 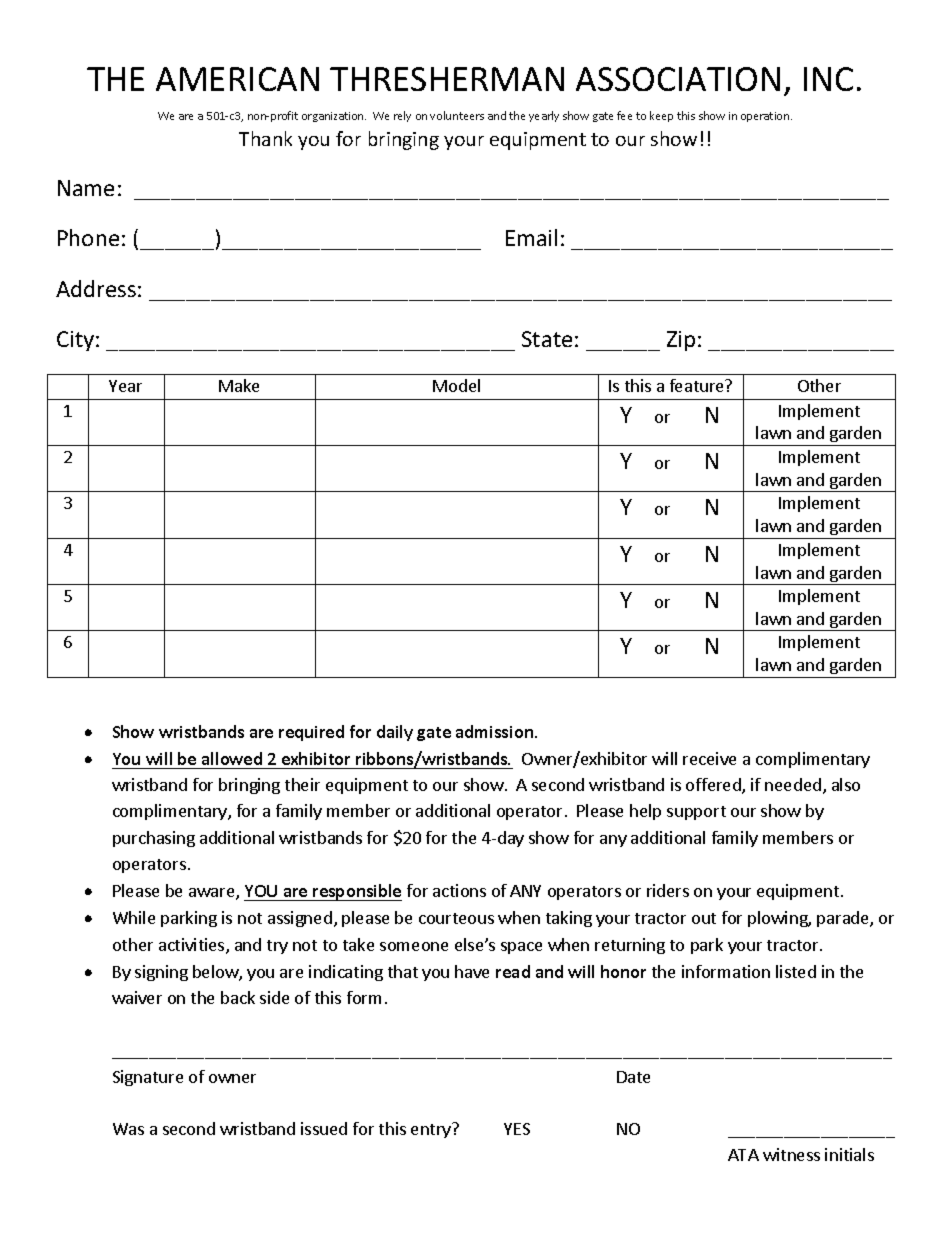 What do you see at coordinates (432, 1130) in the document?
I see `entry` at bounding box center [432, 1130].
